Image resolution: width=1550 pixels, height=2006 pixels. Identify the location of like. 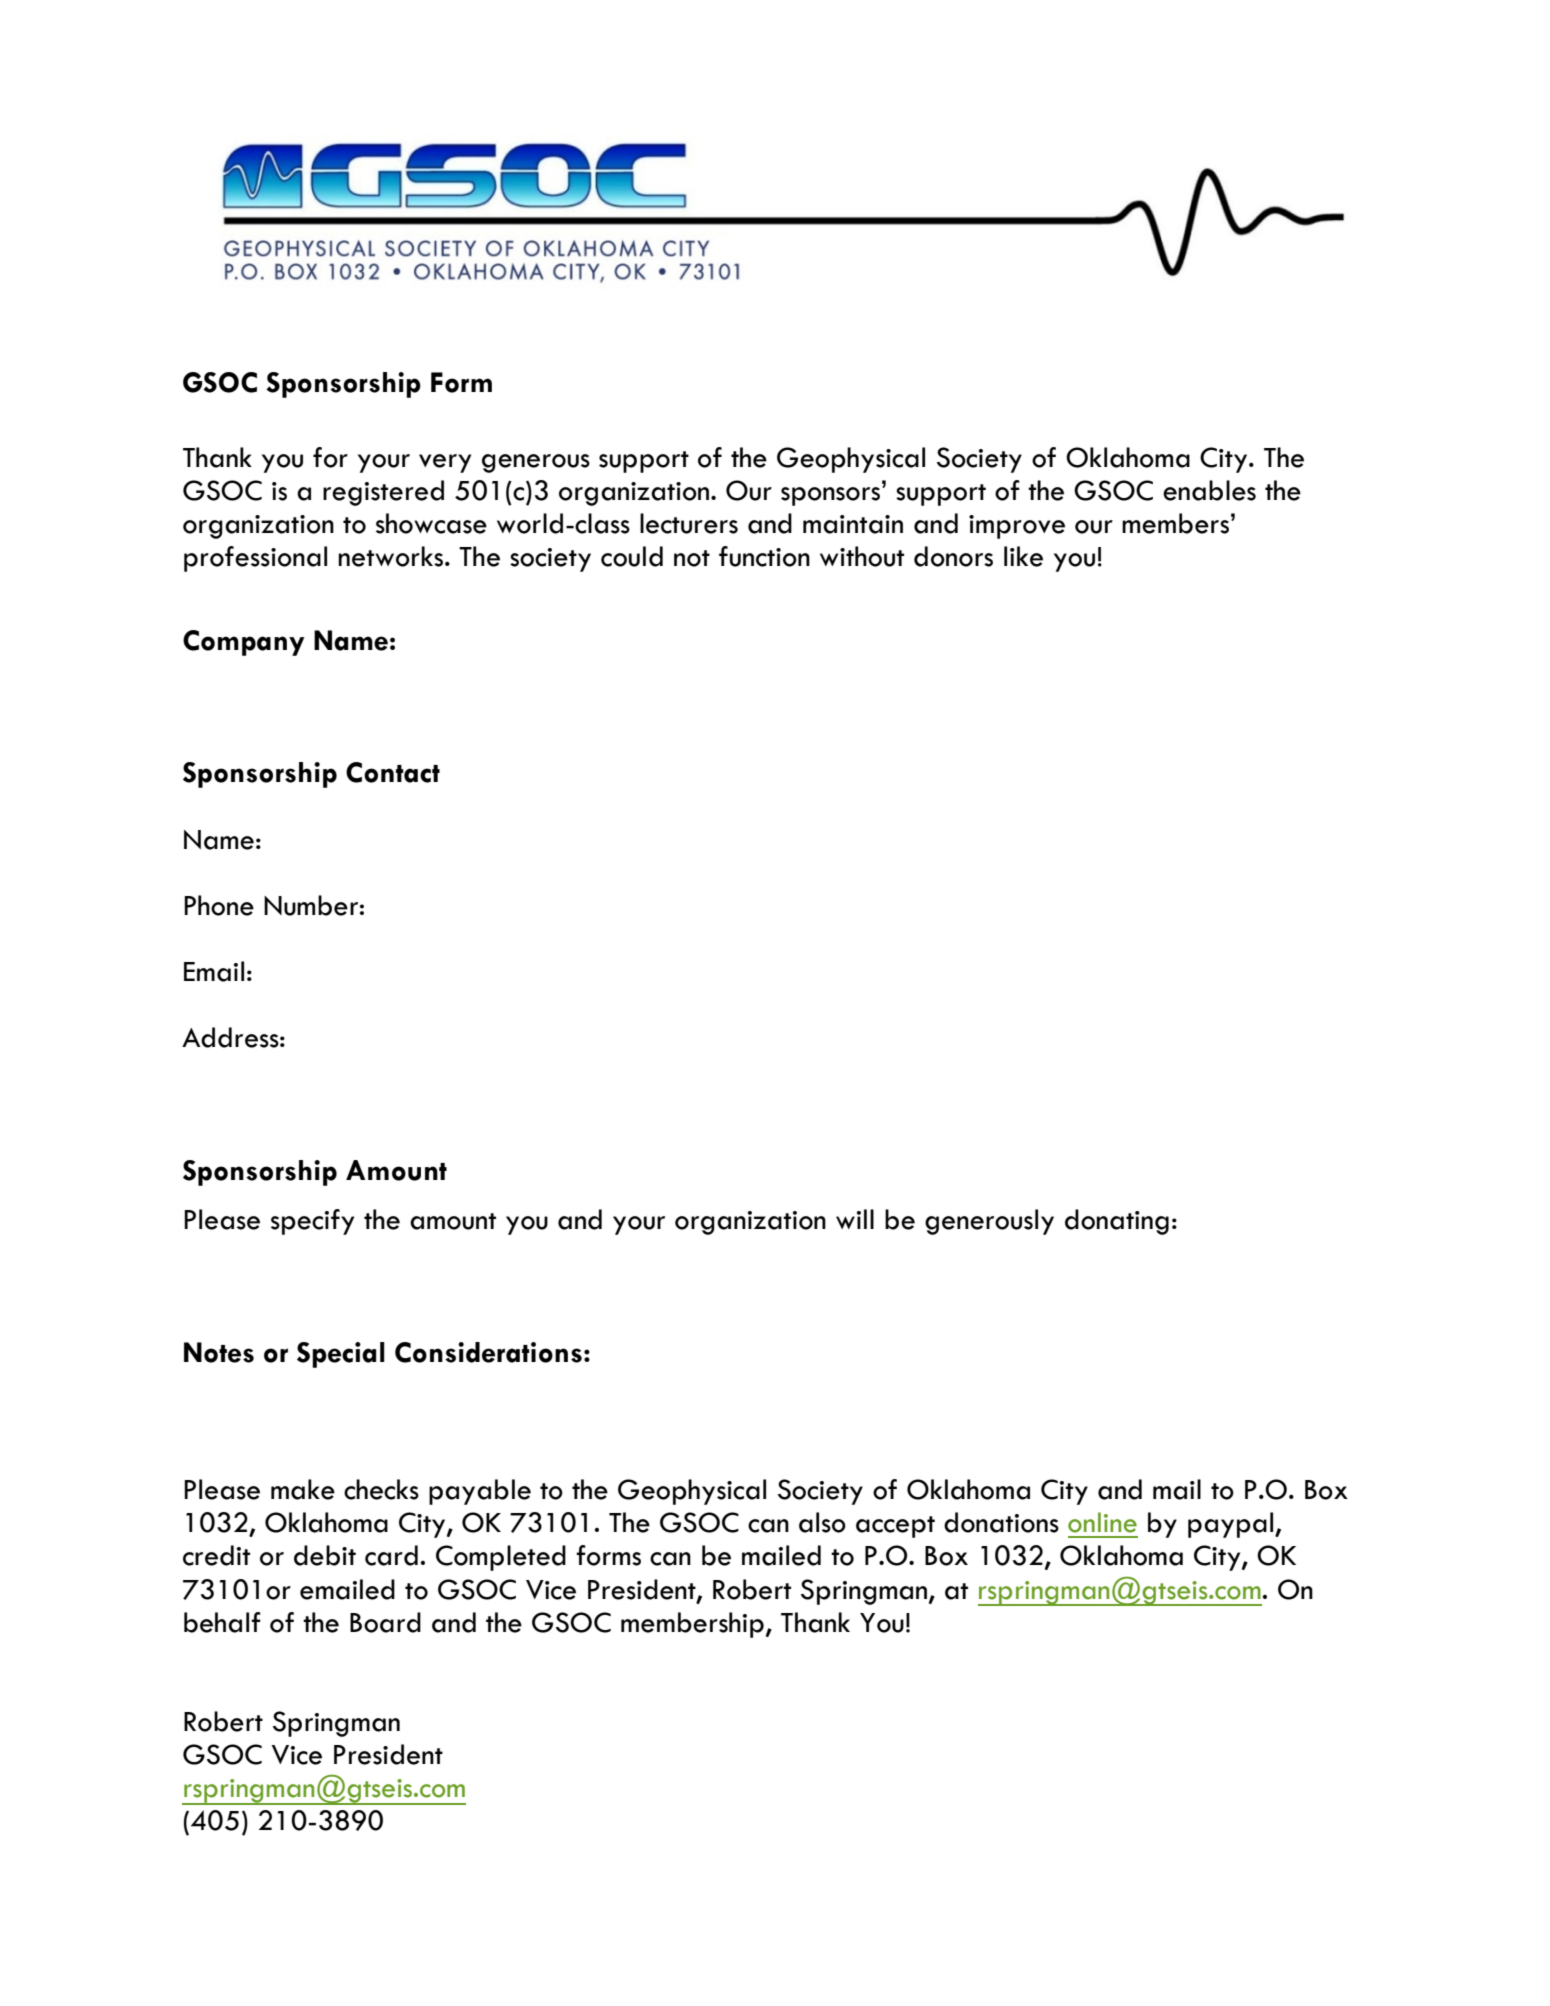
(1023, 556).
